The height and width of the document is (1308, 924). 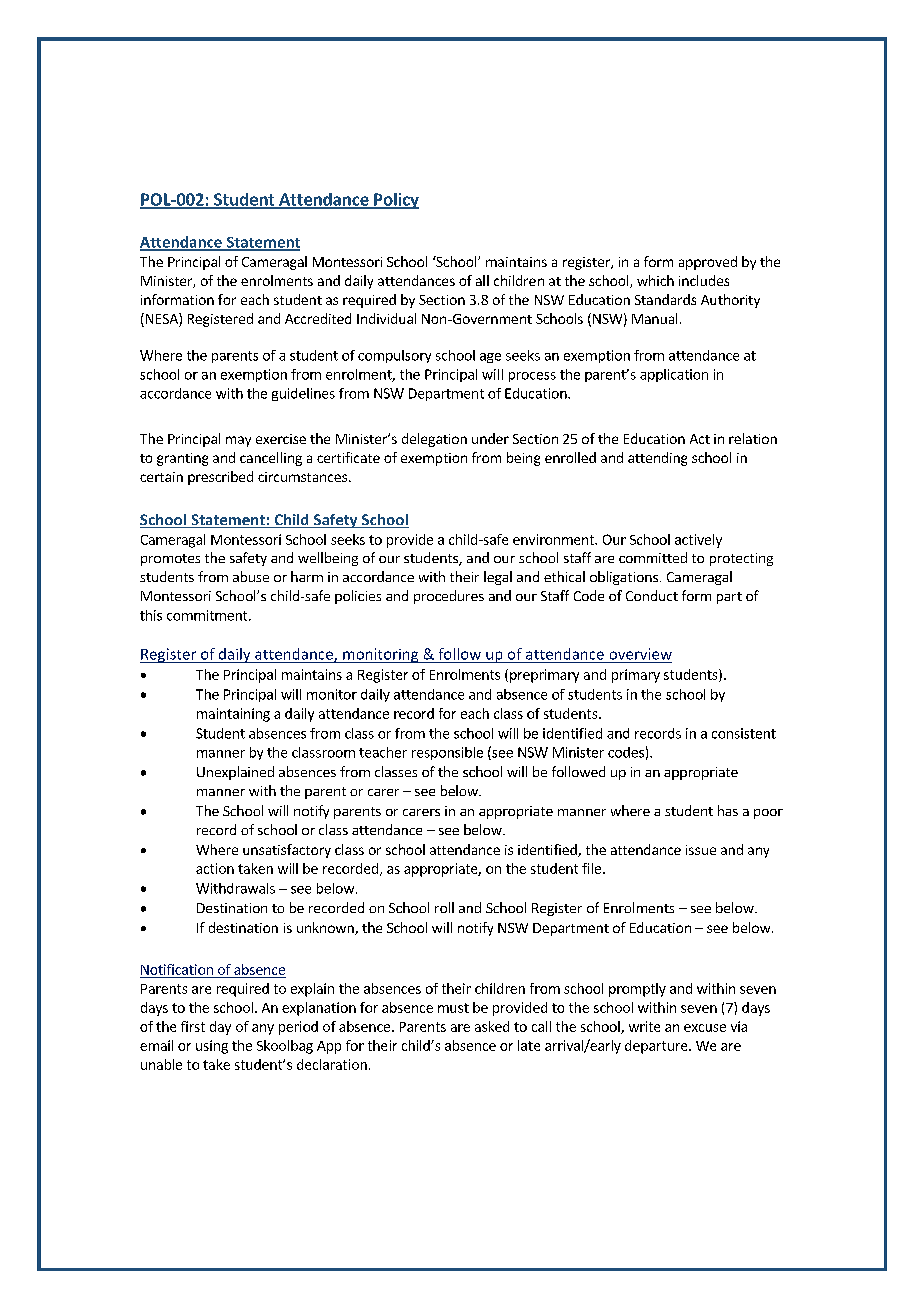 What do you see at coordinates (212, 1047) in the document?
I see `using` at bounding box center [212, 1047].
